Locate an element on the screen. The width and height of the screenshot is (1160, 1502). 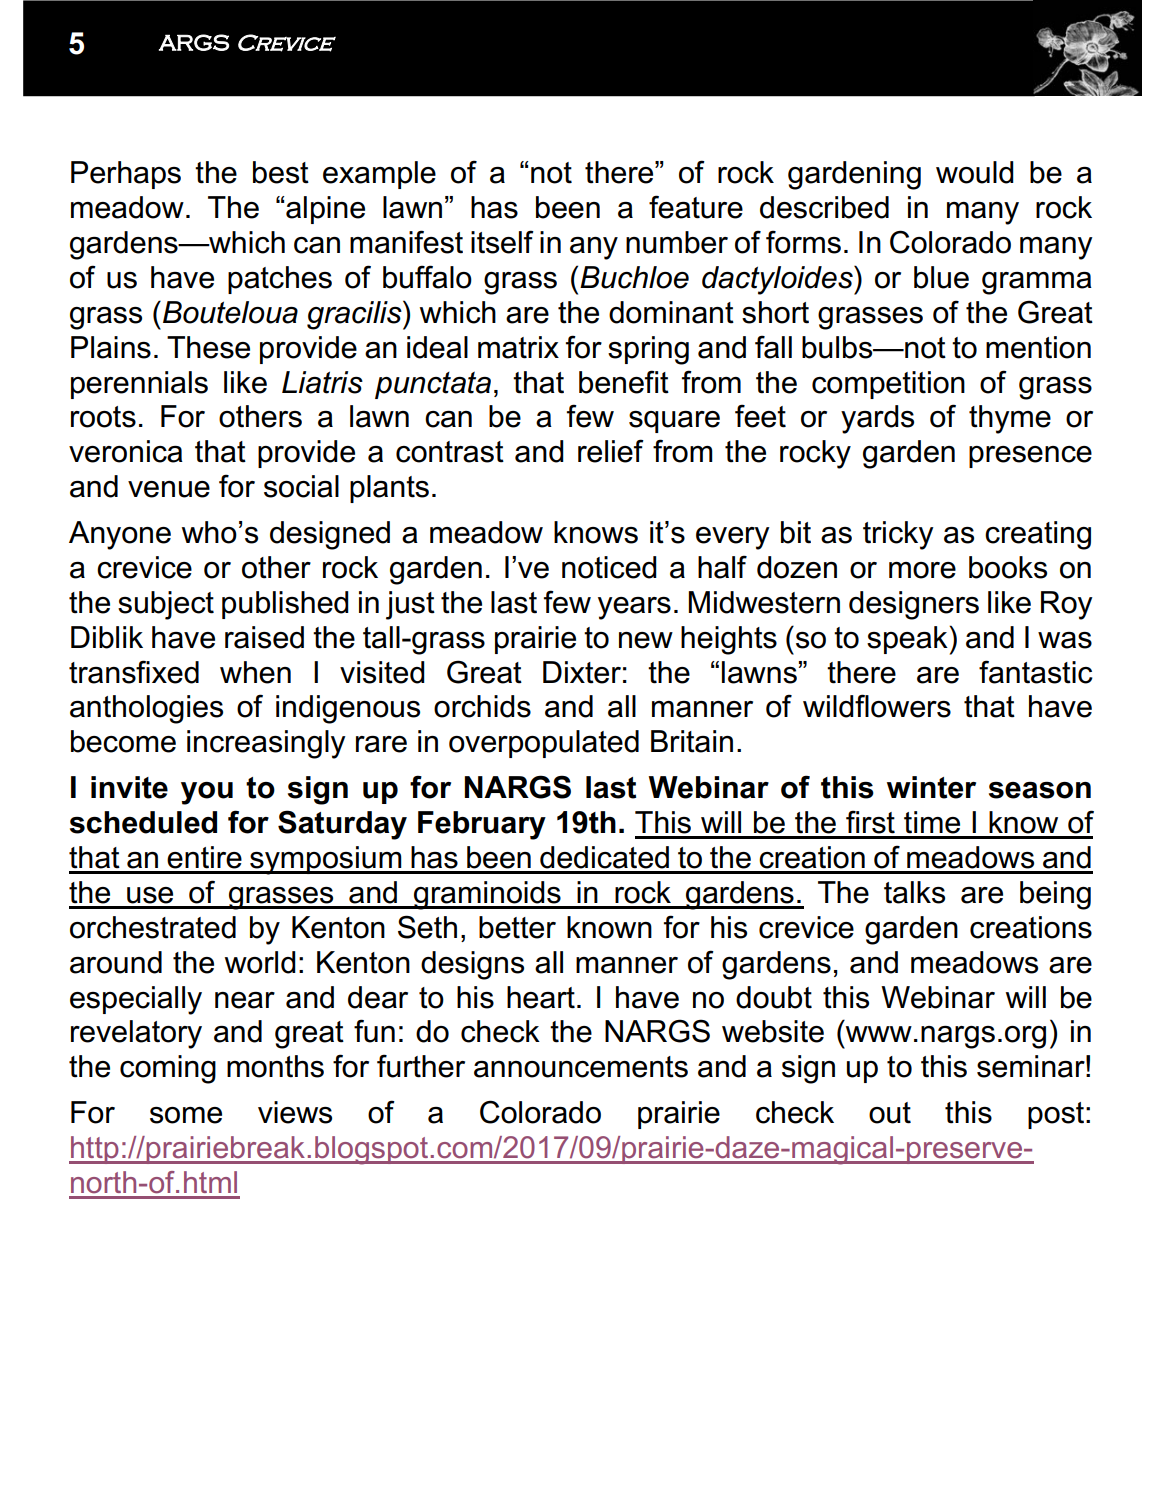
thyme is located at coordinates (1010, 419).
